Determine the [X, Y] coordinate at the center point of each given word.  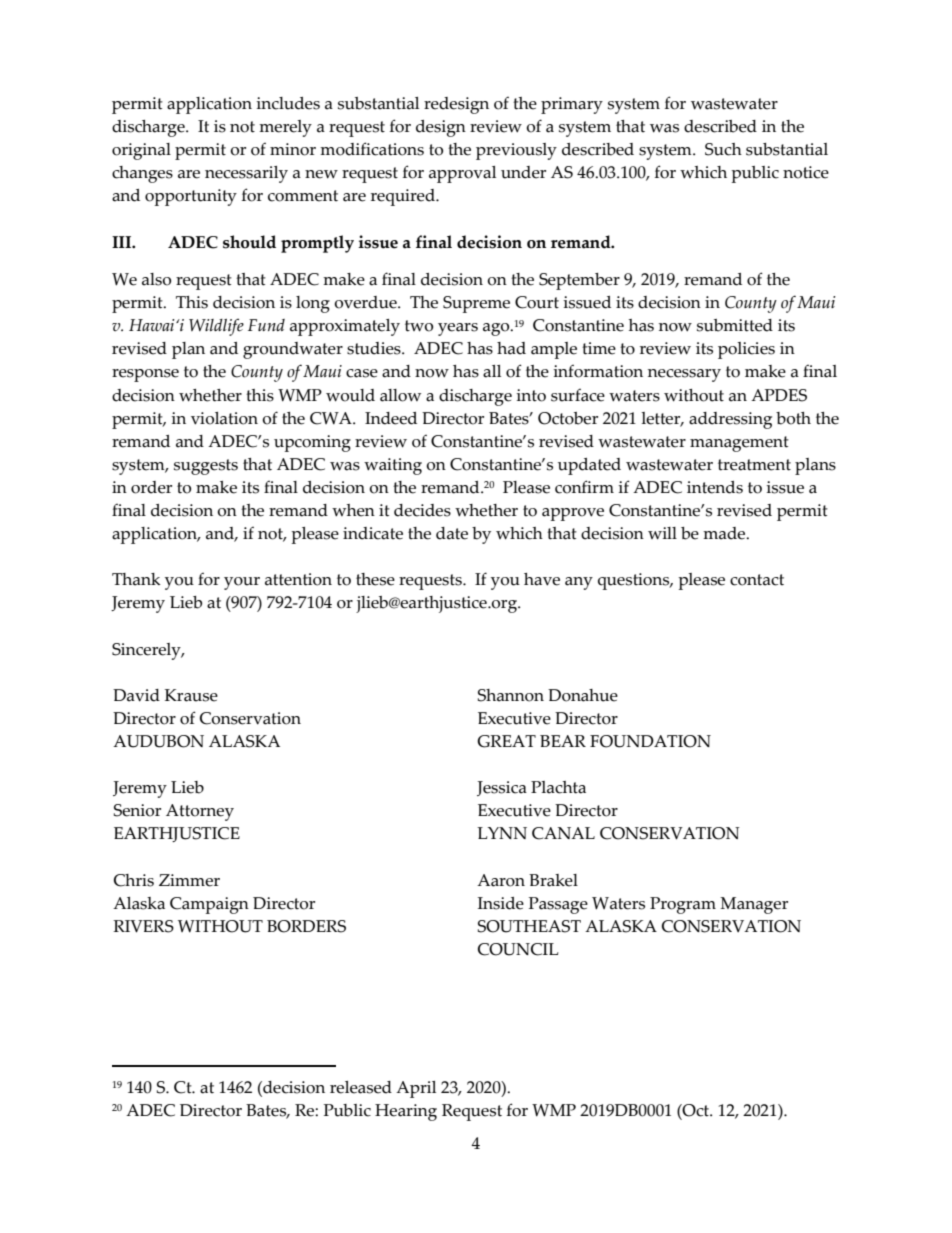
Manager [754, 905]
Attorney [200, 812]
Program [683, 905]
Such [723, 149]
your [242, 583]
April [416, 1089]
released [361, 1087]
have [542, 579]
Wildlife [216, 327]
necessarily [246, 174]
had [511, 348]
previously [516, 151]
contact [757, 580]
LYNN [502, 833]
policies [746, 350]
